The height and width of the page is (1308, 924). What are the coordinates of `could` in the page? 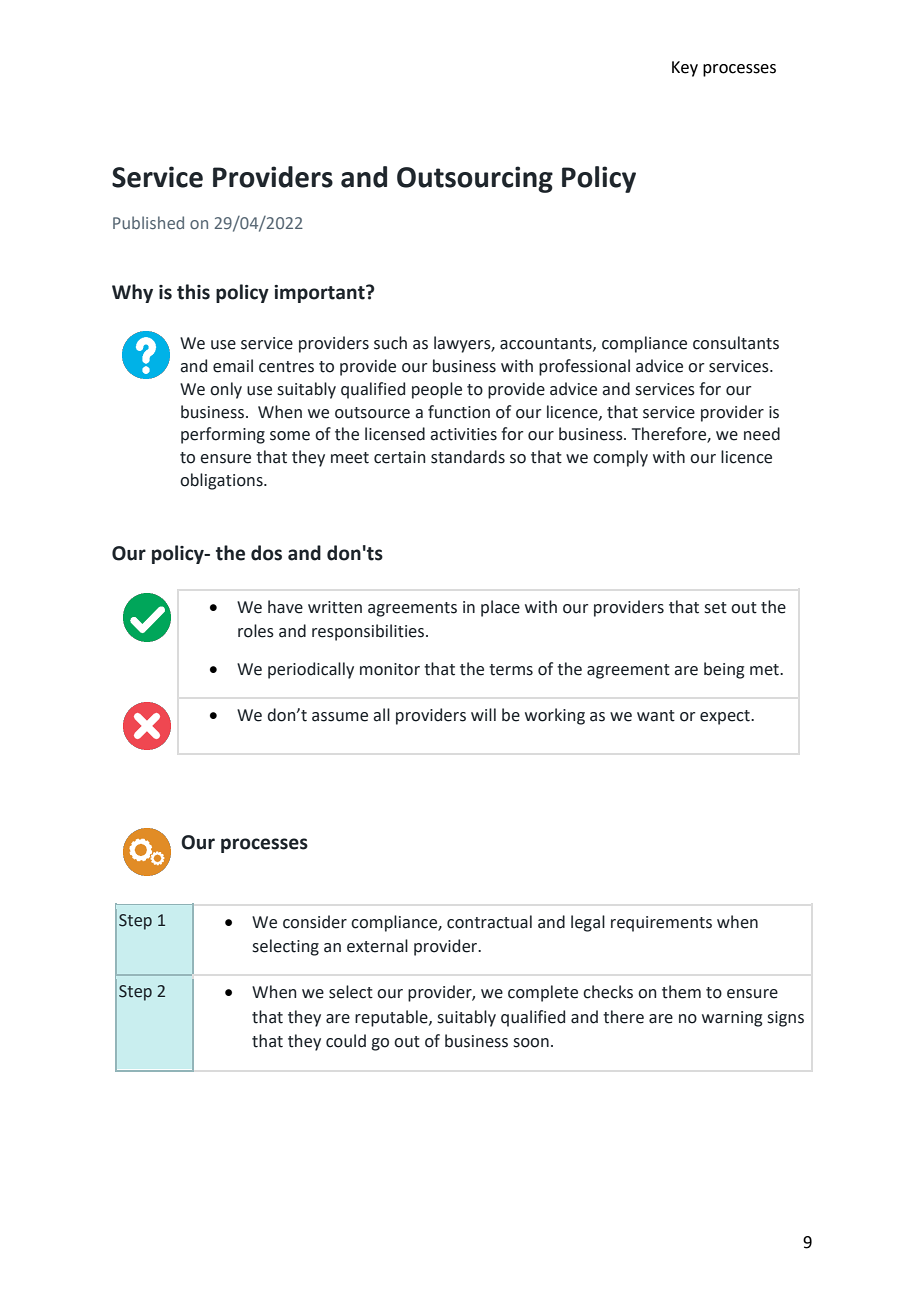 It's located at (346, 1041).
